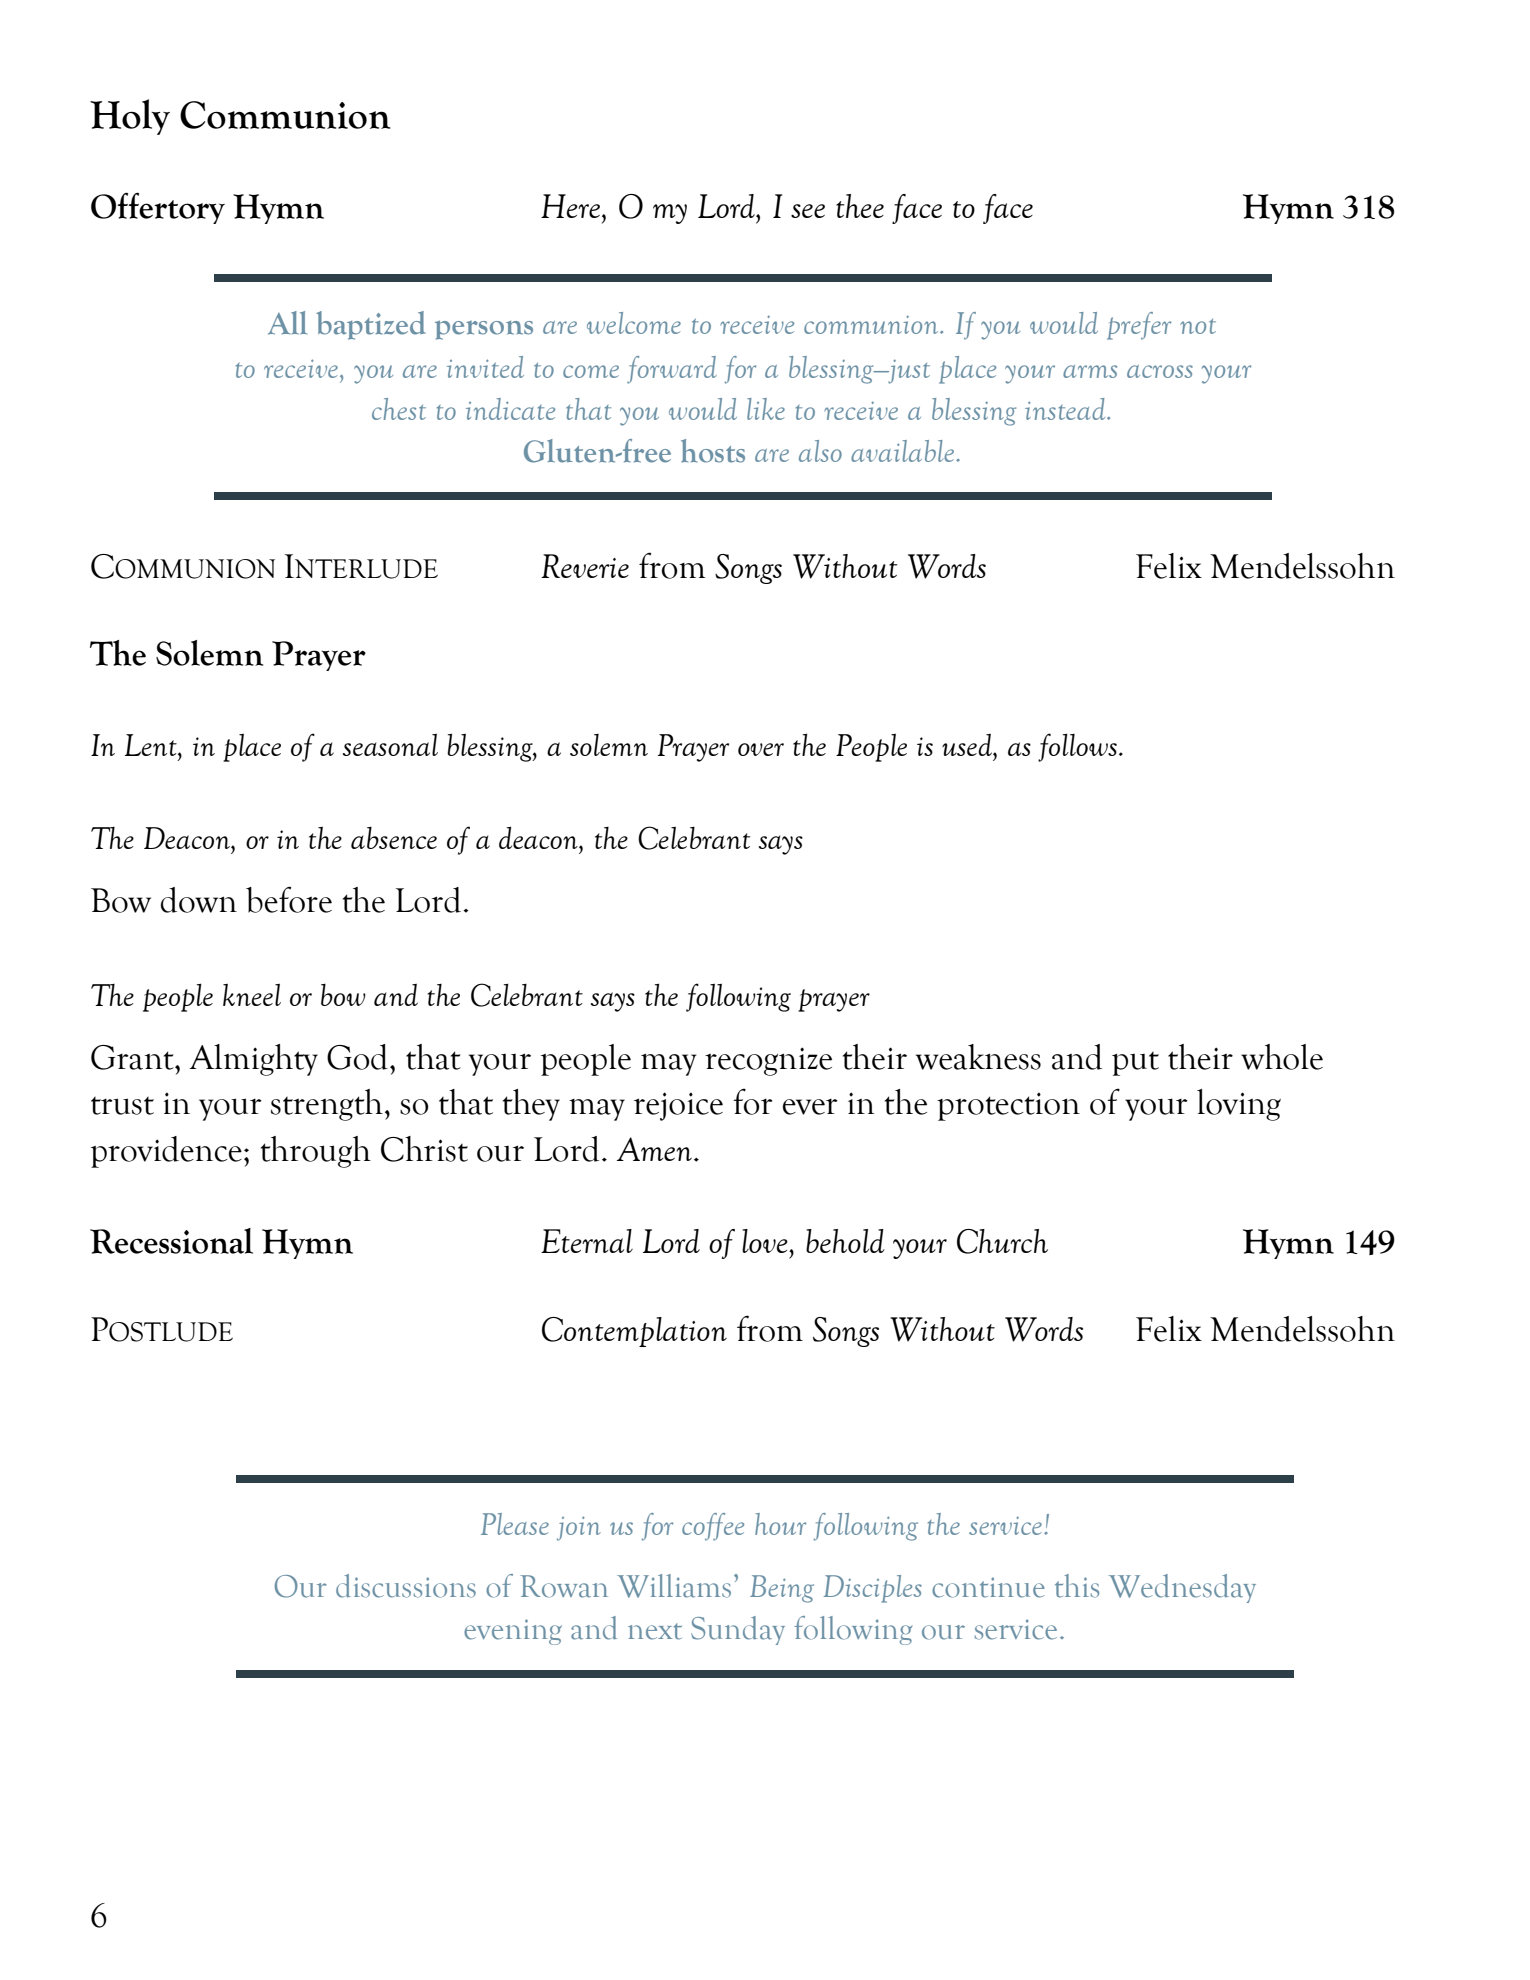  Describe the element at coordinates (1139, 326) in the image. I see `prefer` at that location.
